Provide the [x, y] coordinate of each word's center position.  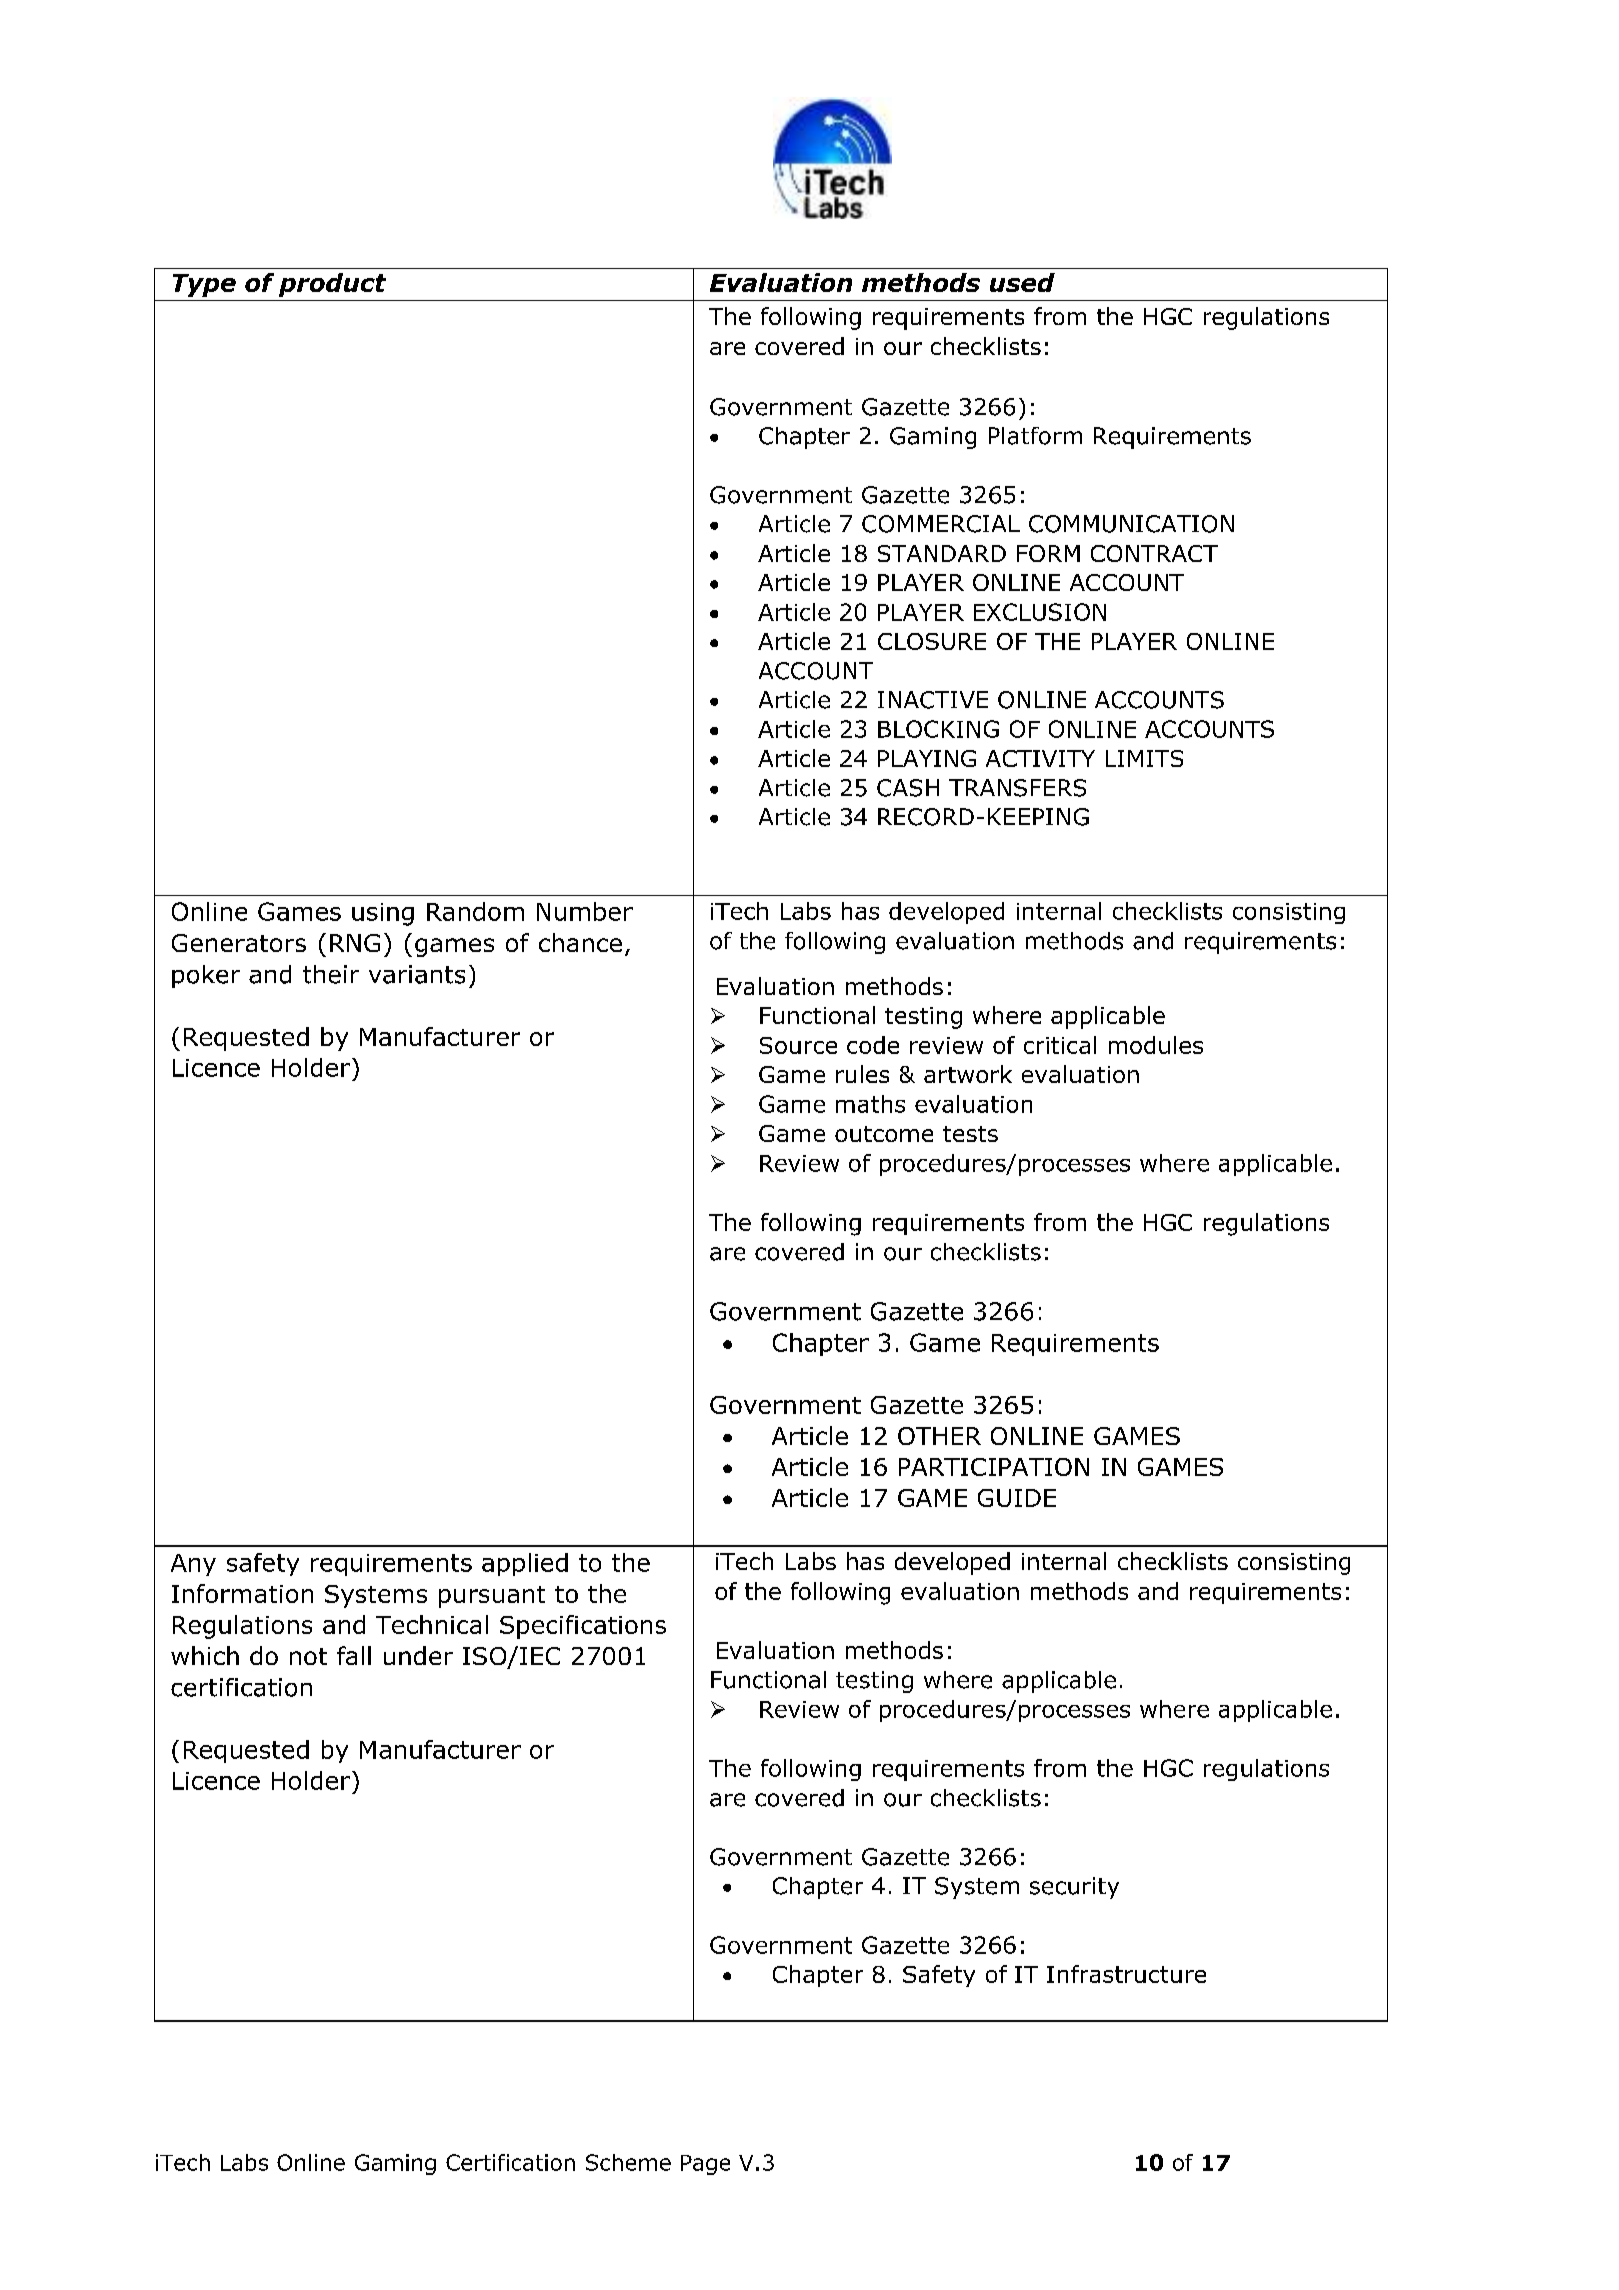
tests [970, 1134]
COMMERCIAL [941, 524]
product [332, 285]
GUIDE [1017, 1498]
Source [798, 1045]
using [383, 914]
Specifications [583, 1627]
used [1022, 282]
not [308, 1656]
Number [585, 911]
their [331, 974]
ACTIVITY [1040, 758]
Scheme [628, 2162]
